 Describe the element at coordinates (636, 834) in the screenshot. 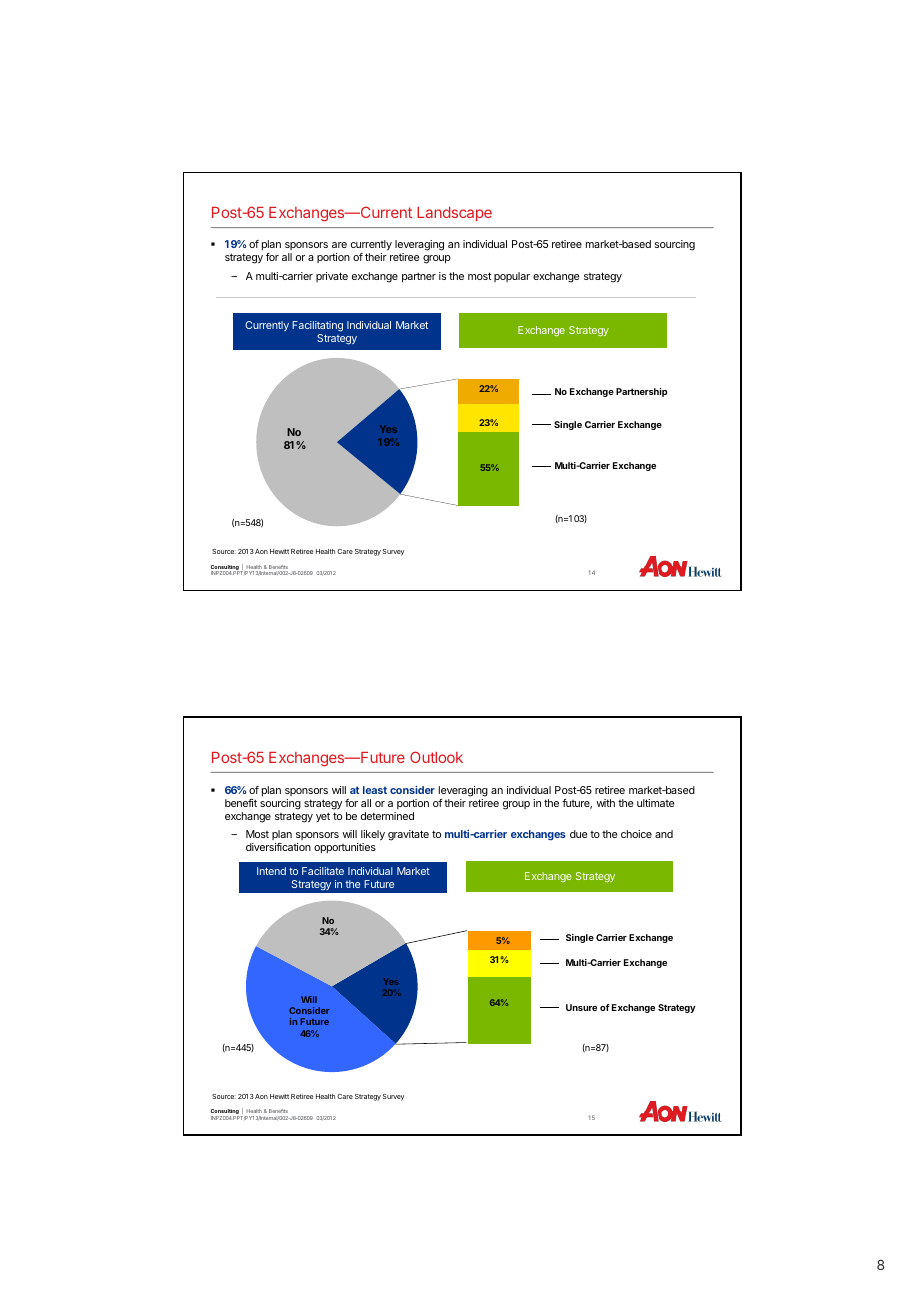

I see `choice` at that location.
